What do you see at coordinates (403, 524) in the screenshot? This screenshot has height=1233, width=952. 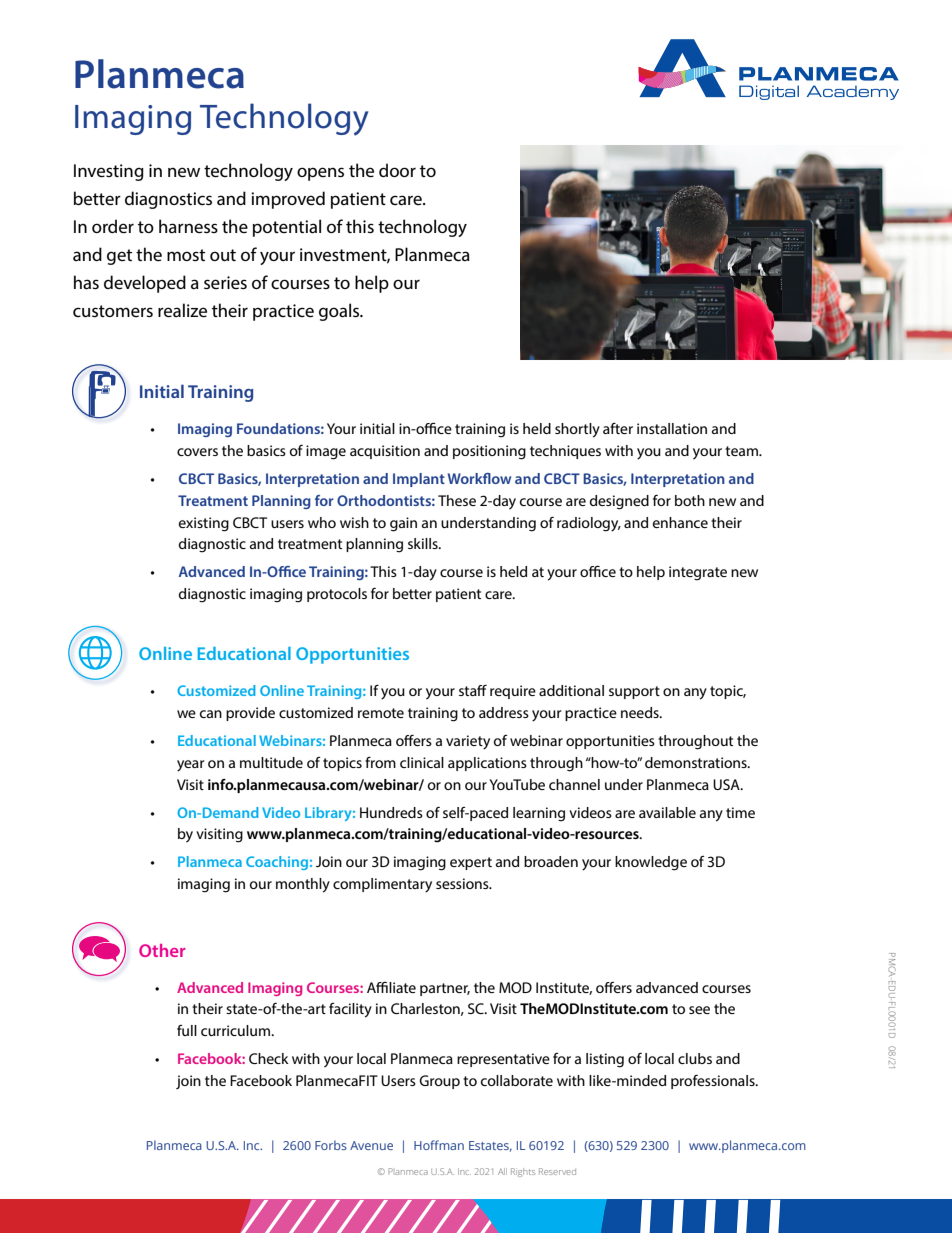 I see `gain` at bounding box center [403, 524].
